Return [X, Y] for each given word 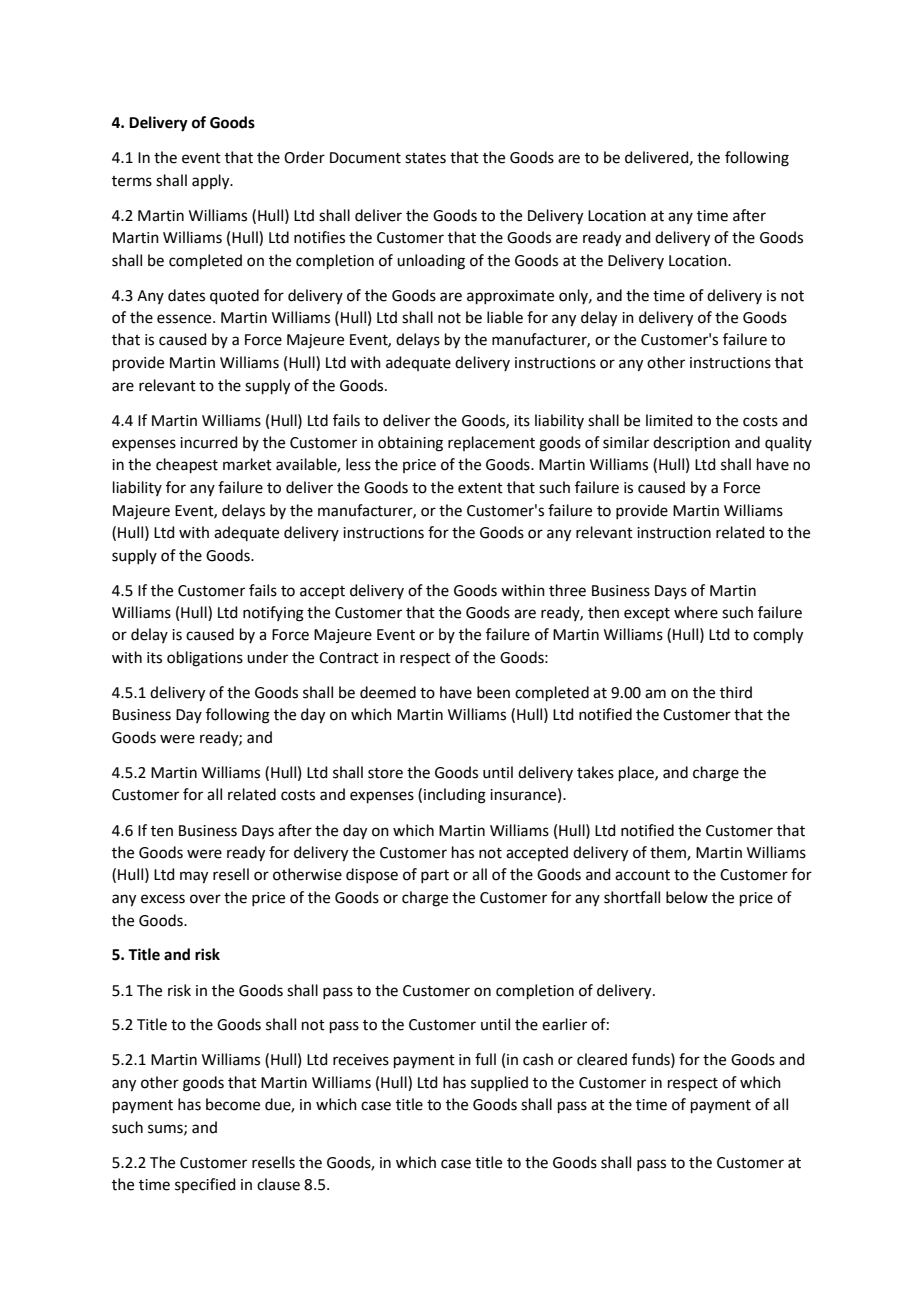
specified [205, 1185]
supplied [499, 1083]
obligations [205, 659]
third [736, 692]
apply [212, 182]
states [425, 158]
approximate [510, 297]
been [493, 692]
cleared [602, 1059]
